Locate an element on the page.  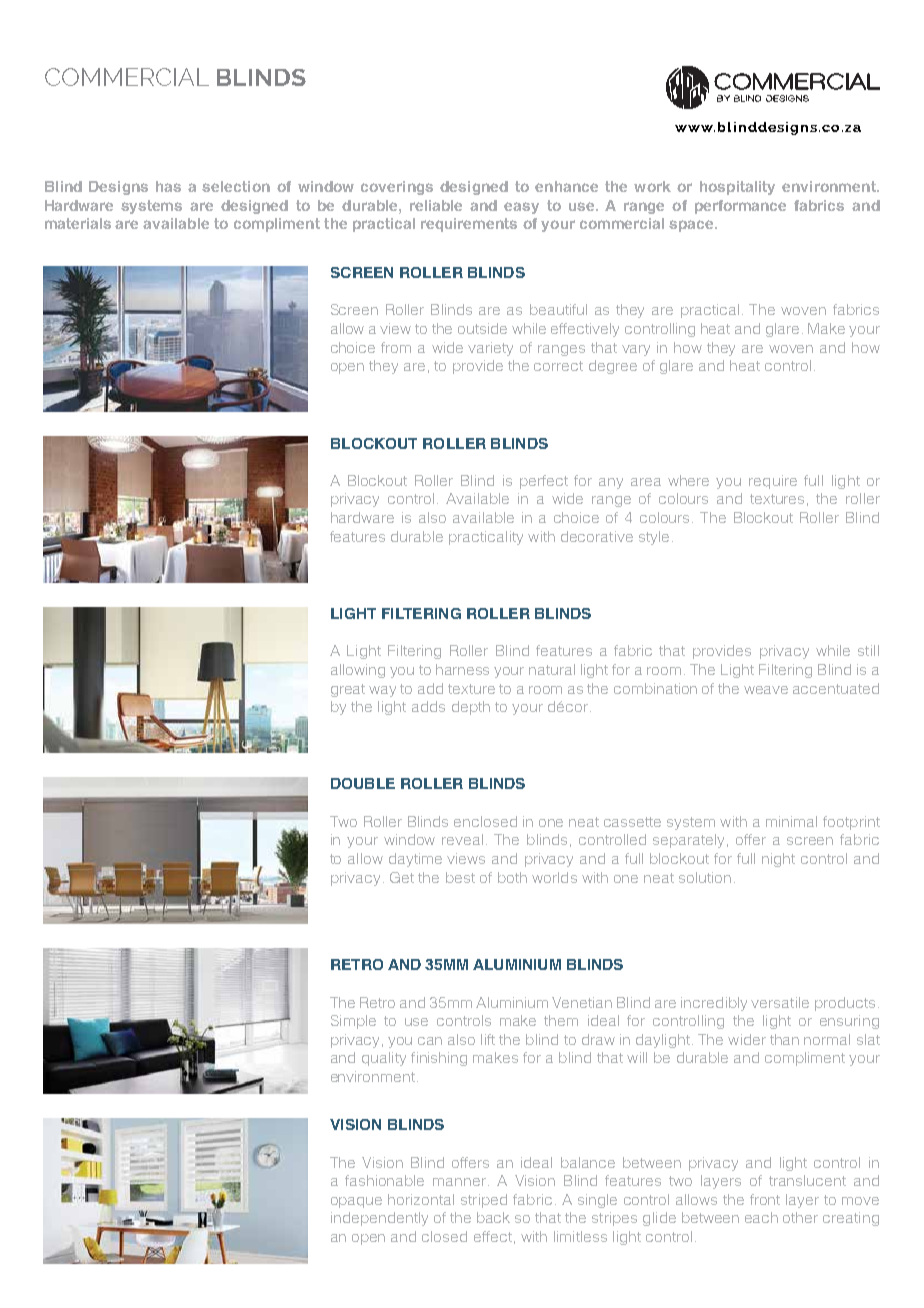
performance is located at coordinates (740, 207).
